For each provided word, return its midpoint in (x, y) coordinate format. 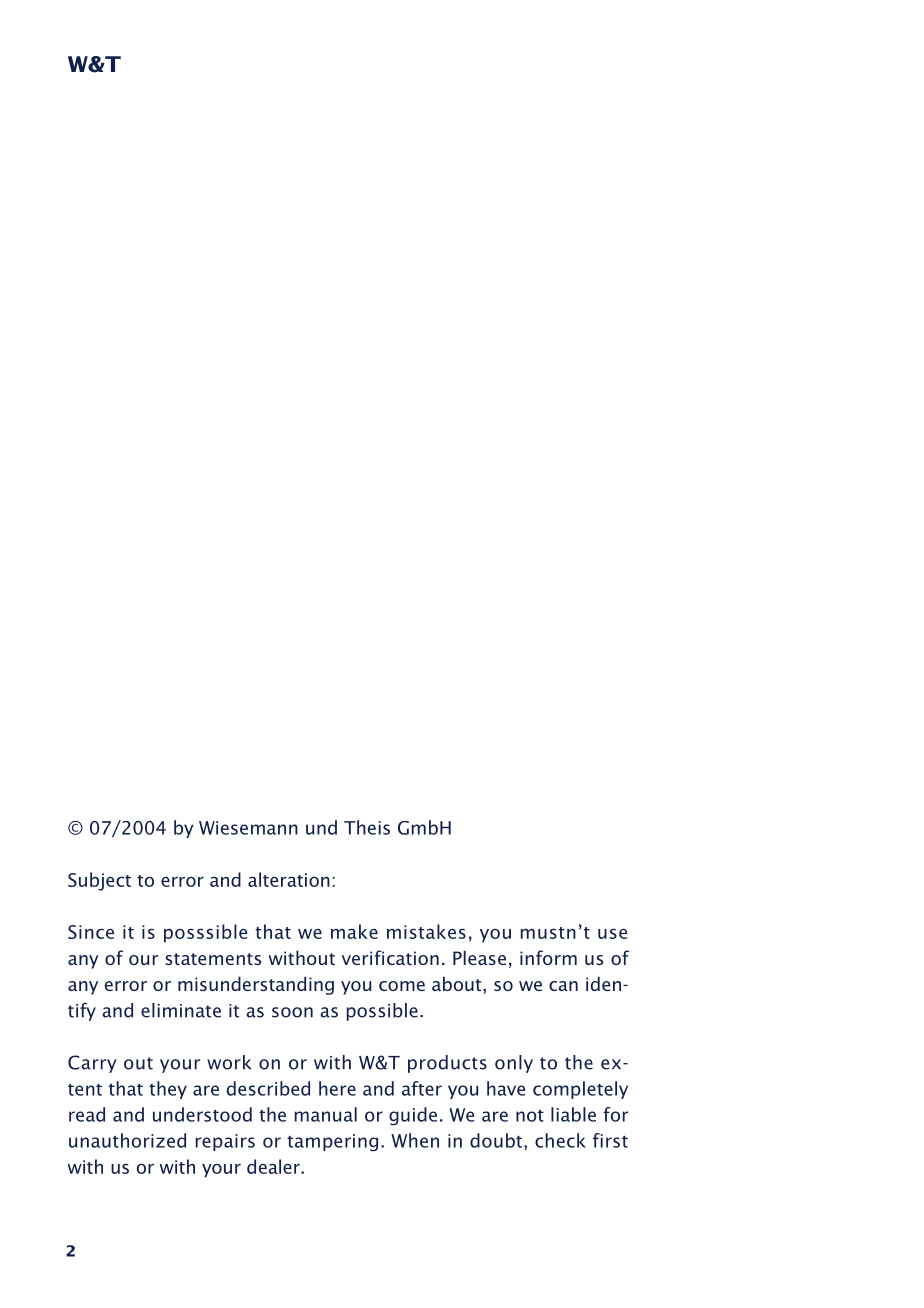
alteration (289, 879)
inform (548, 957)
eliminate (181, 1010)
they (168, 1090)
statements (213, 959)
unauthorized (127, 1140)
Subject (99, 881)
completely (580, 1090)
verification (390, 957)
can (563, 986)
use (612, 933)
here (337, 1088)
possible (382, 1012)
